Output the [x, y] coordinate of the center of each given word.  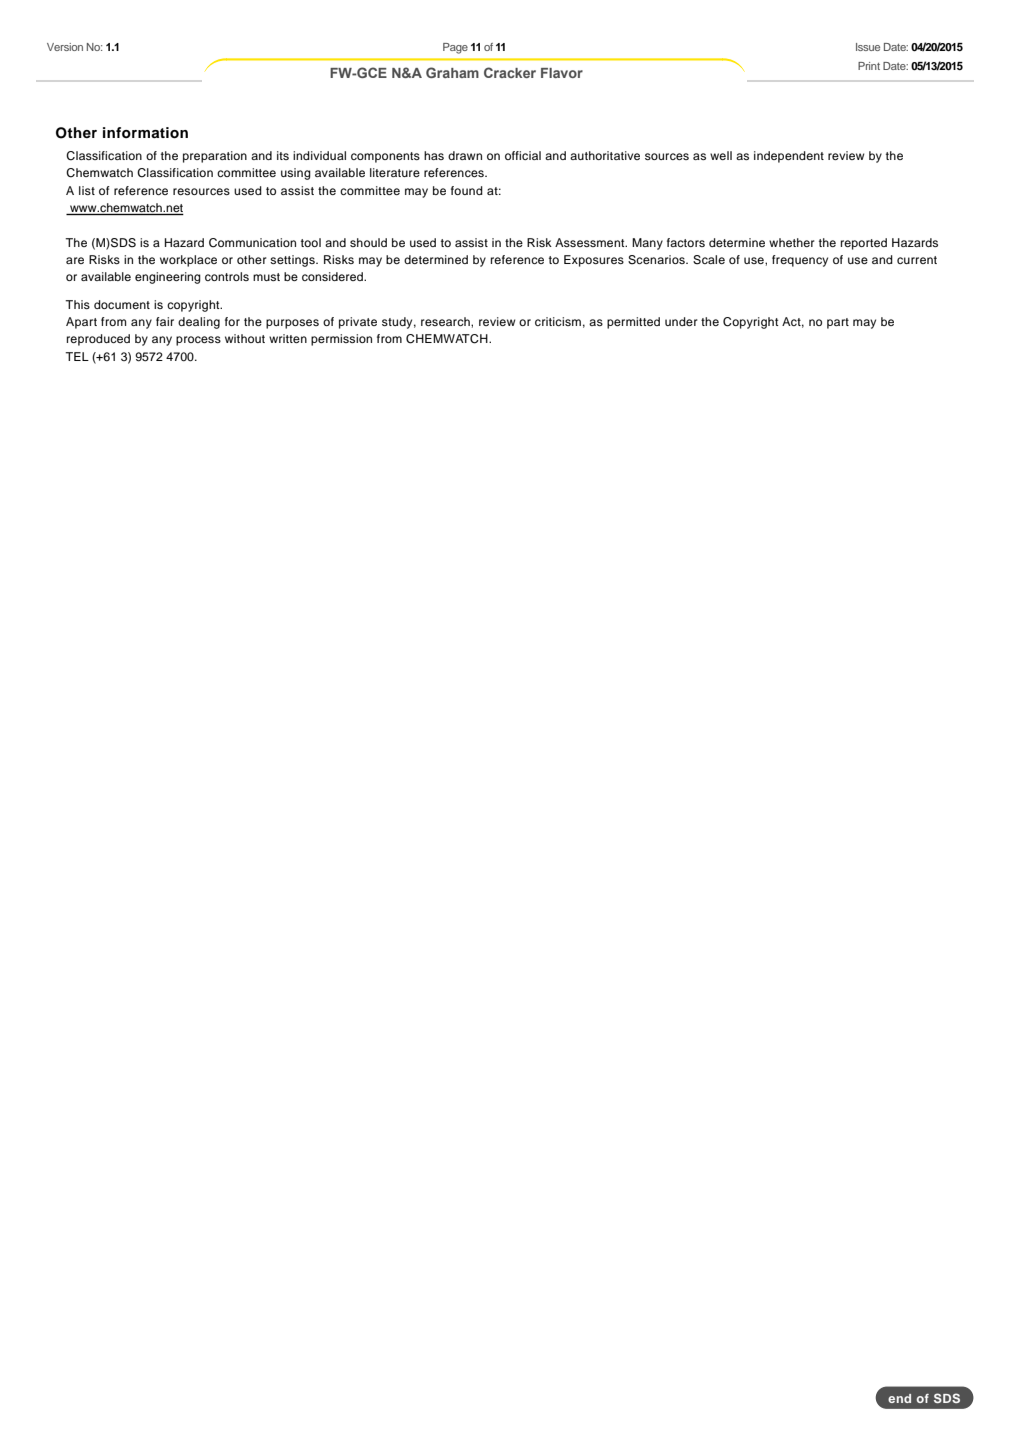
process [198, 341]
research [446, 321]
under [681, 321]
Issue [868, 47]
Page [455, 48]
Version [65, 47]
